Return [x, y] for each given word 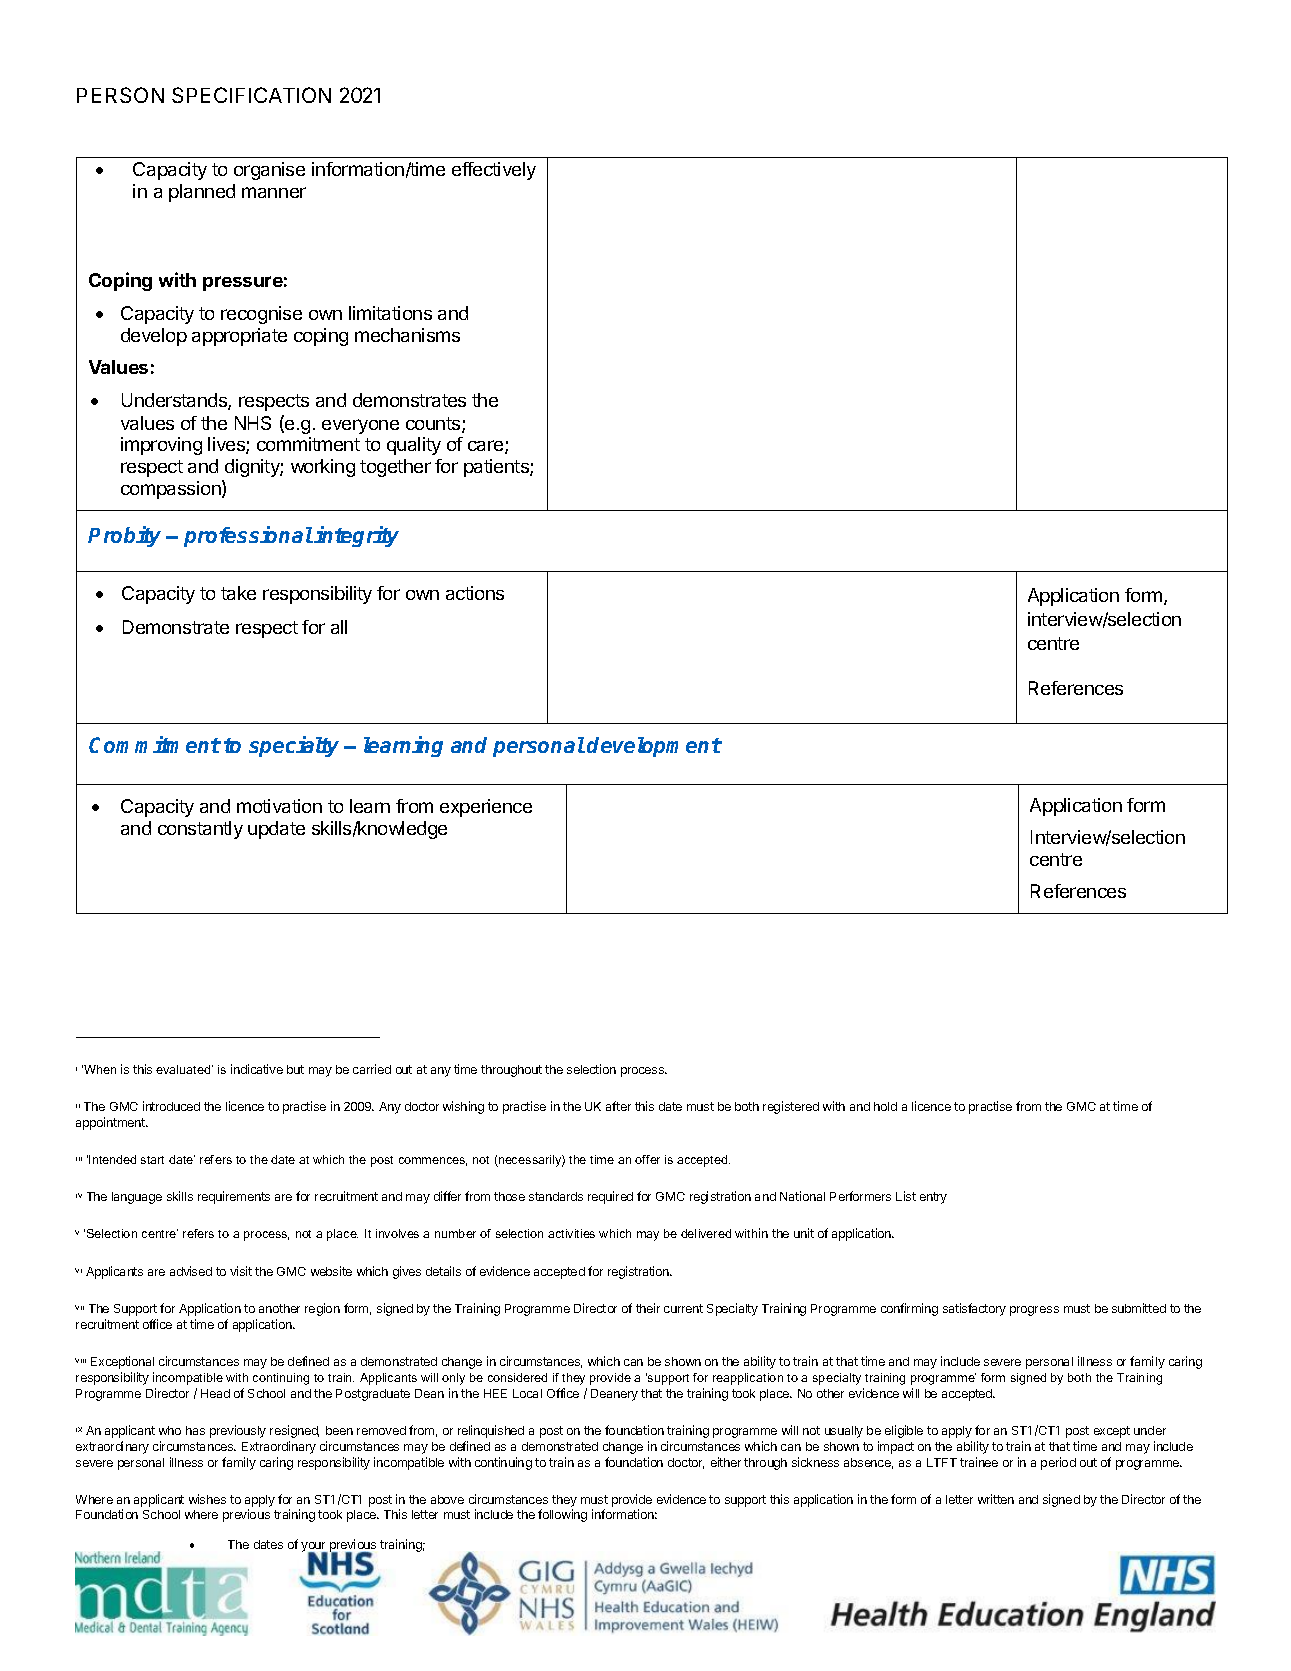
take [238, 593]
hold [885, 1106]
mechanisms [407, 335]
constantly [200, 830]
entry [933, 1198]
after [618, 1106]
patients [497, 468]
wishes [207, 1499]
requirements [234, 1197]
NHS [253, 423]
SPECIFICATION [251, 95]
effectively [494, 171]
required [610, 1197]
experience [486, 808]
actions [475, 593]
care [487, 447]
